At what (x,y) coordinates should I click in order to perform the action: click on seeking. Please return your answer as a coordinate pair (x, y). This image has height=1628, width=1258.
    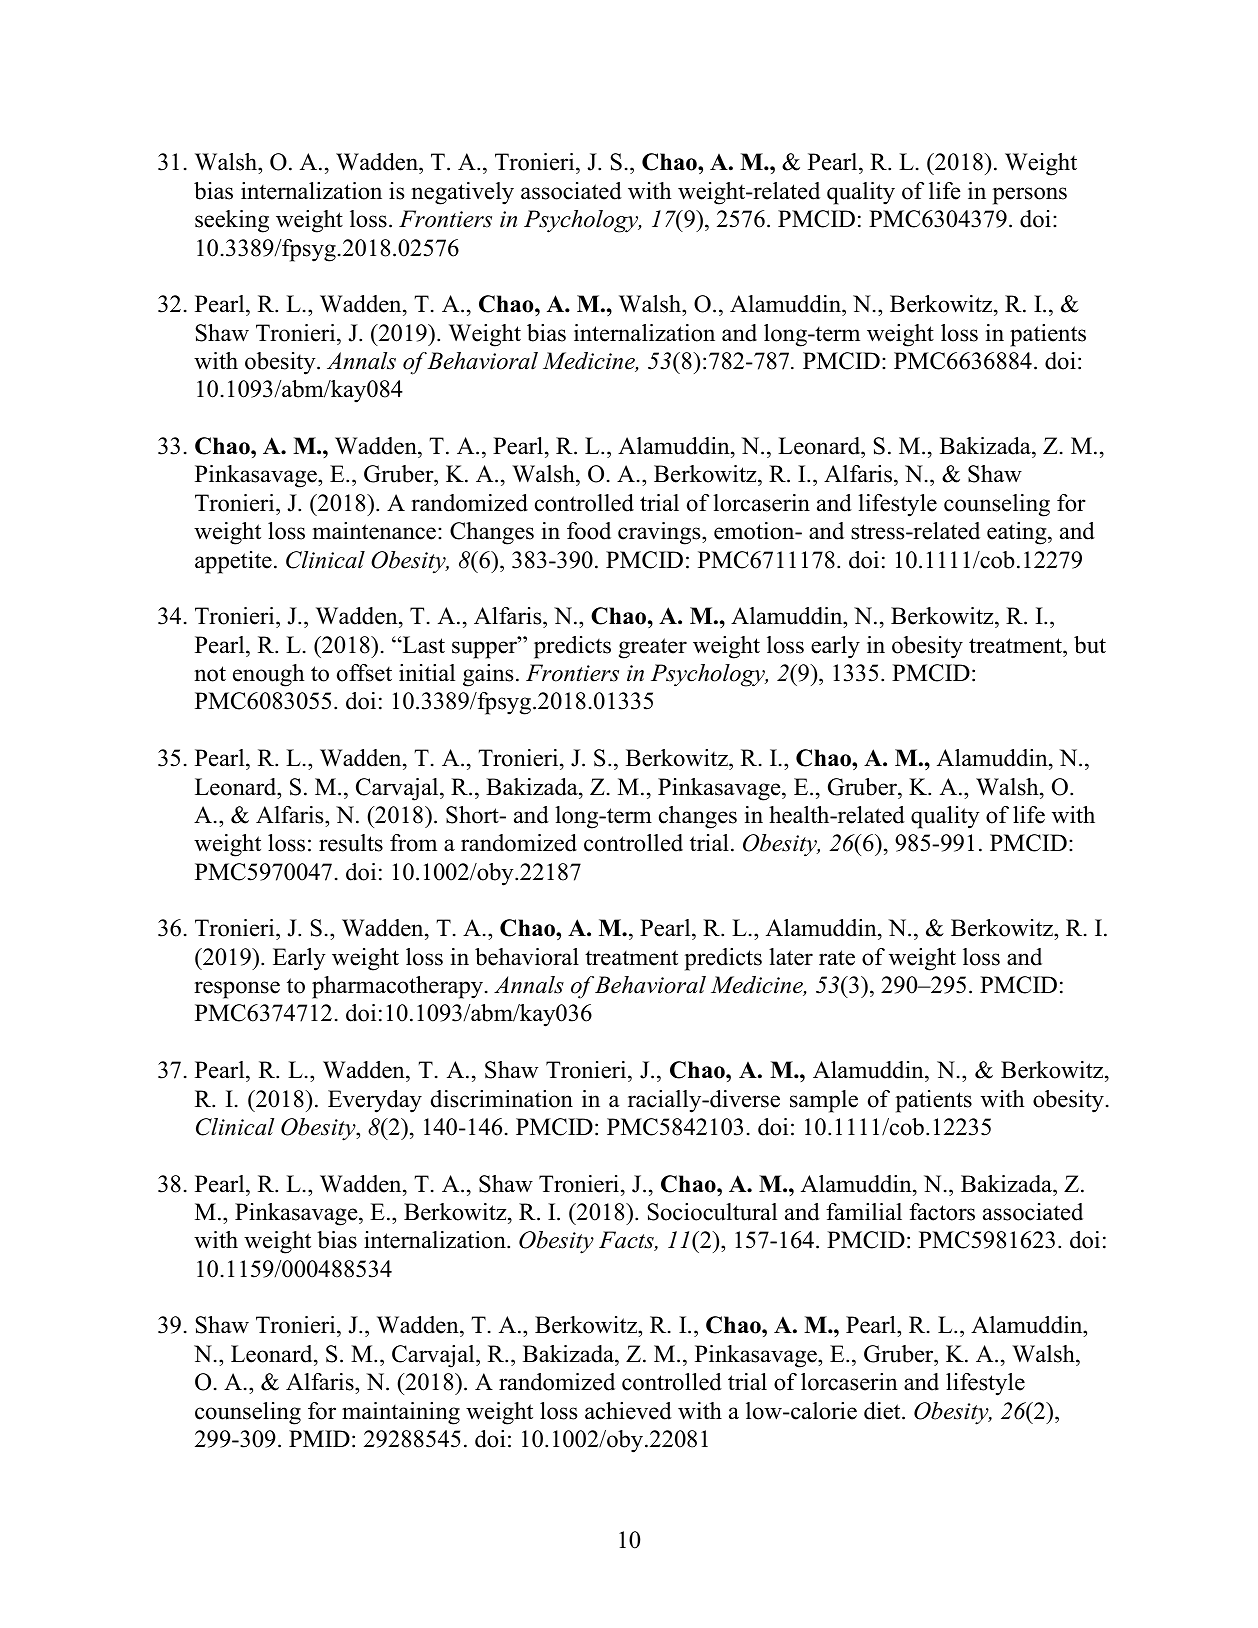
    Looking at the image, I should click on (232, 221).
